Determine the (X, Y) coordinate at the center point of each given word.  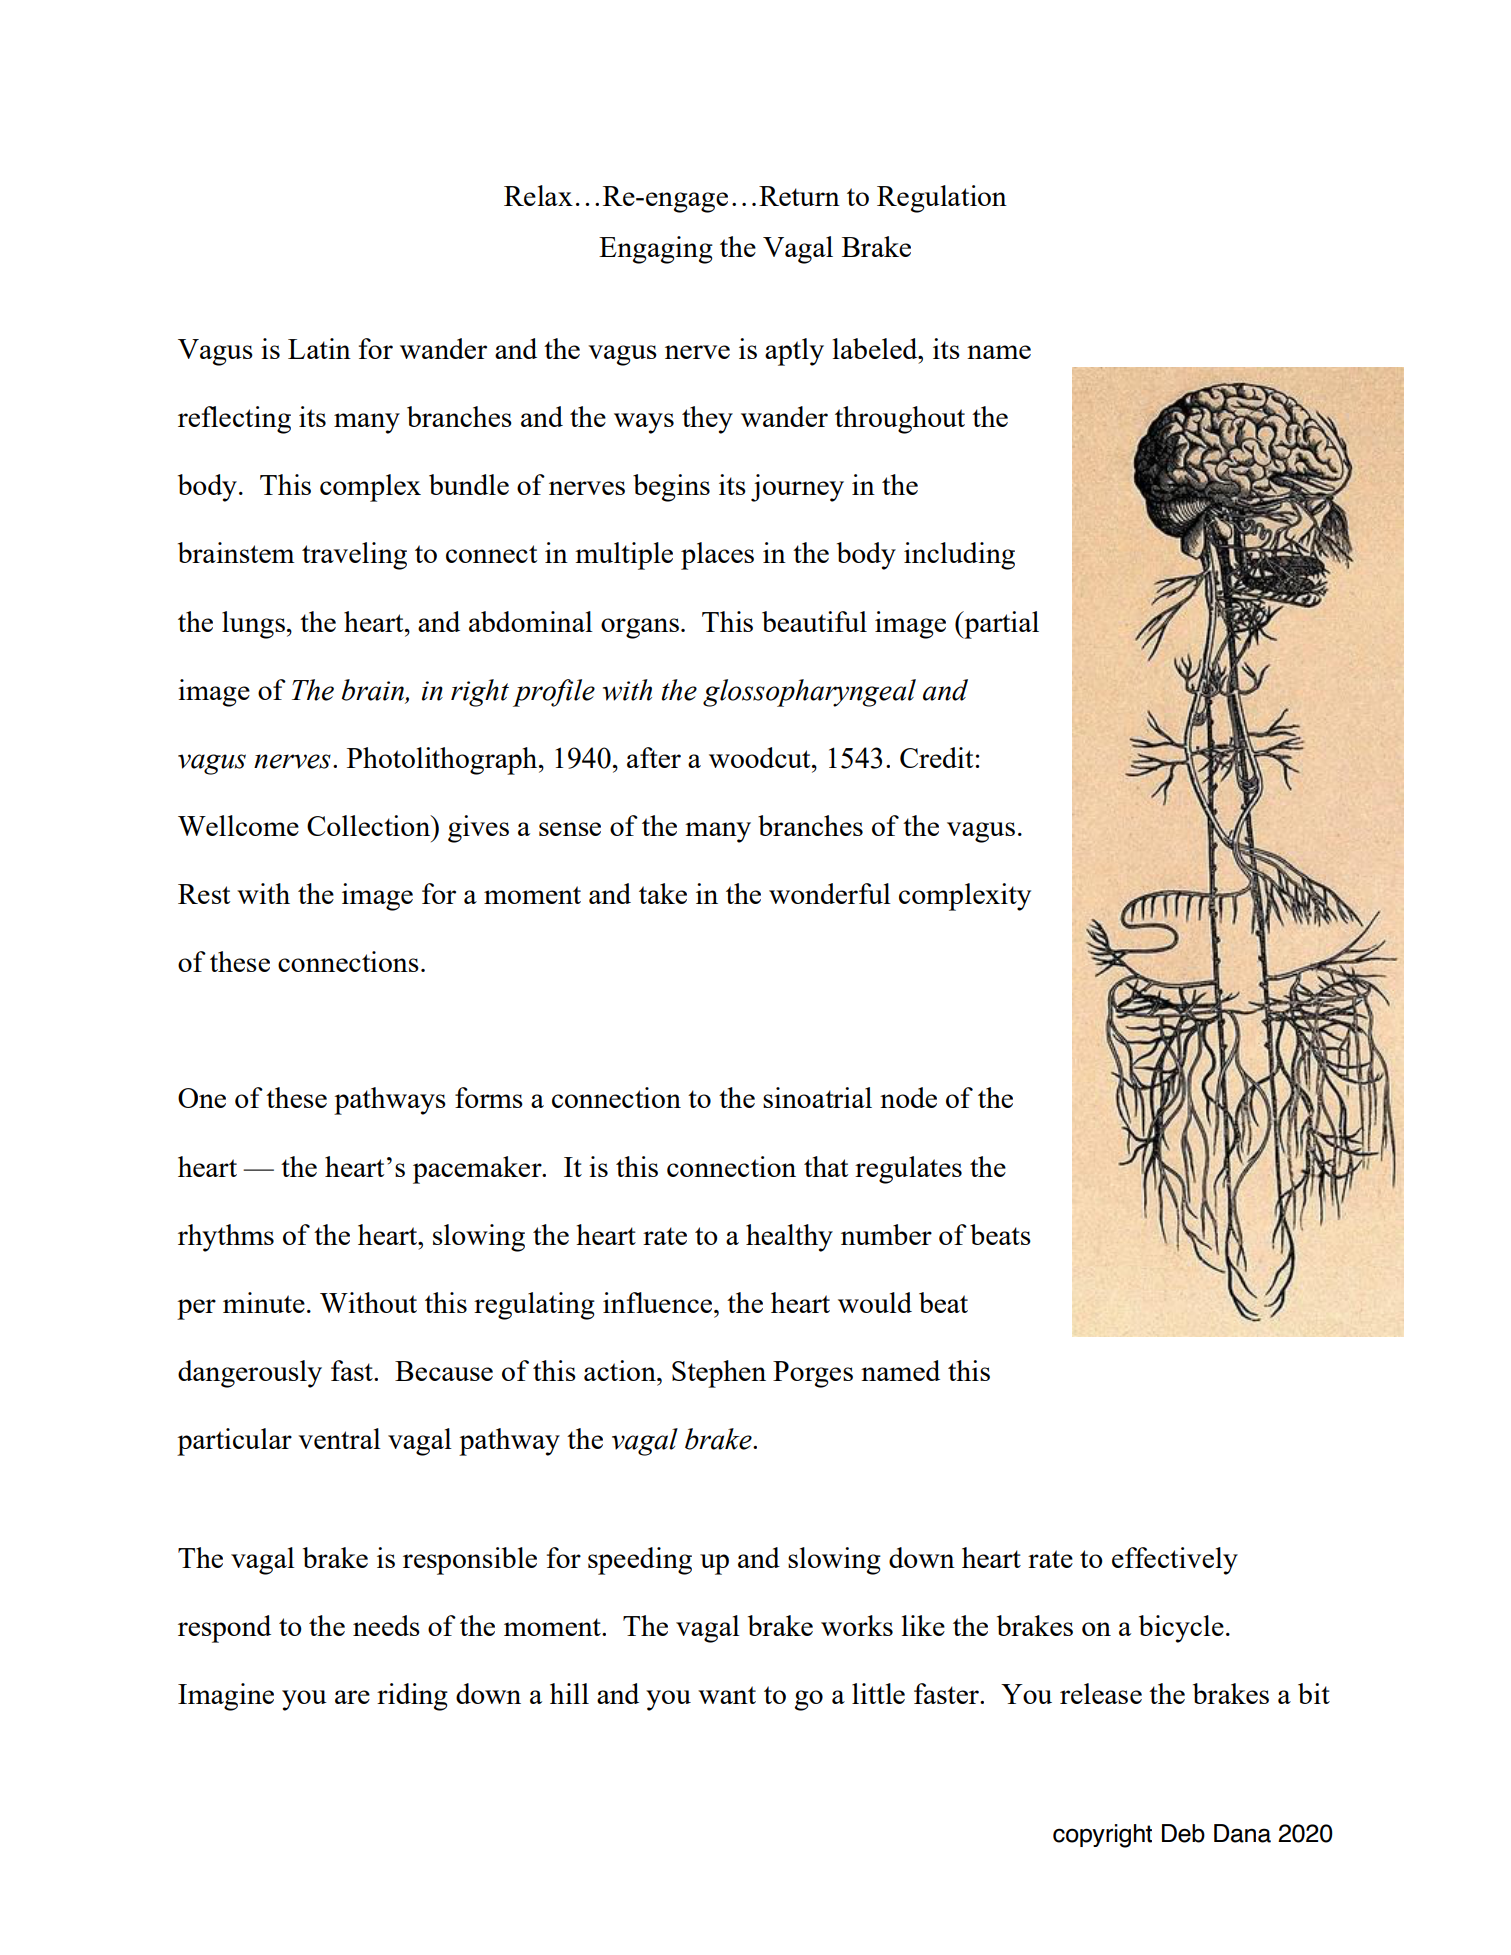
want (727, 1695)
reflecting (234, 420)
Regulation (942, 199)
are (352, 1697)
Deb (1183, 1833)
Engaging (656, 250)
